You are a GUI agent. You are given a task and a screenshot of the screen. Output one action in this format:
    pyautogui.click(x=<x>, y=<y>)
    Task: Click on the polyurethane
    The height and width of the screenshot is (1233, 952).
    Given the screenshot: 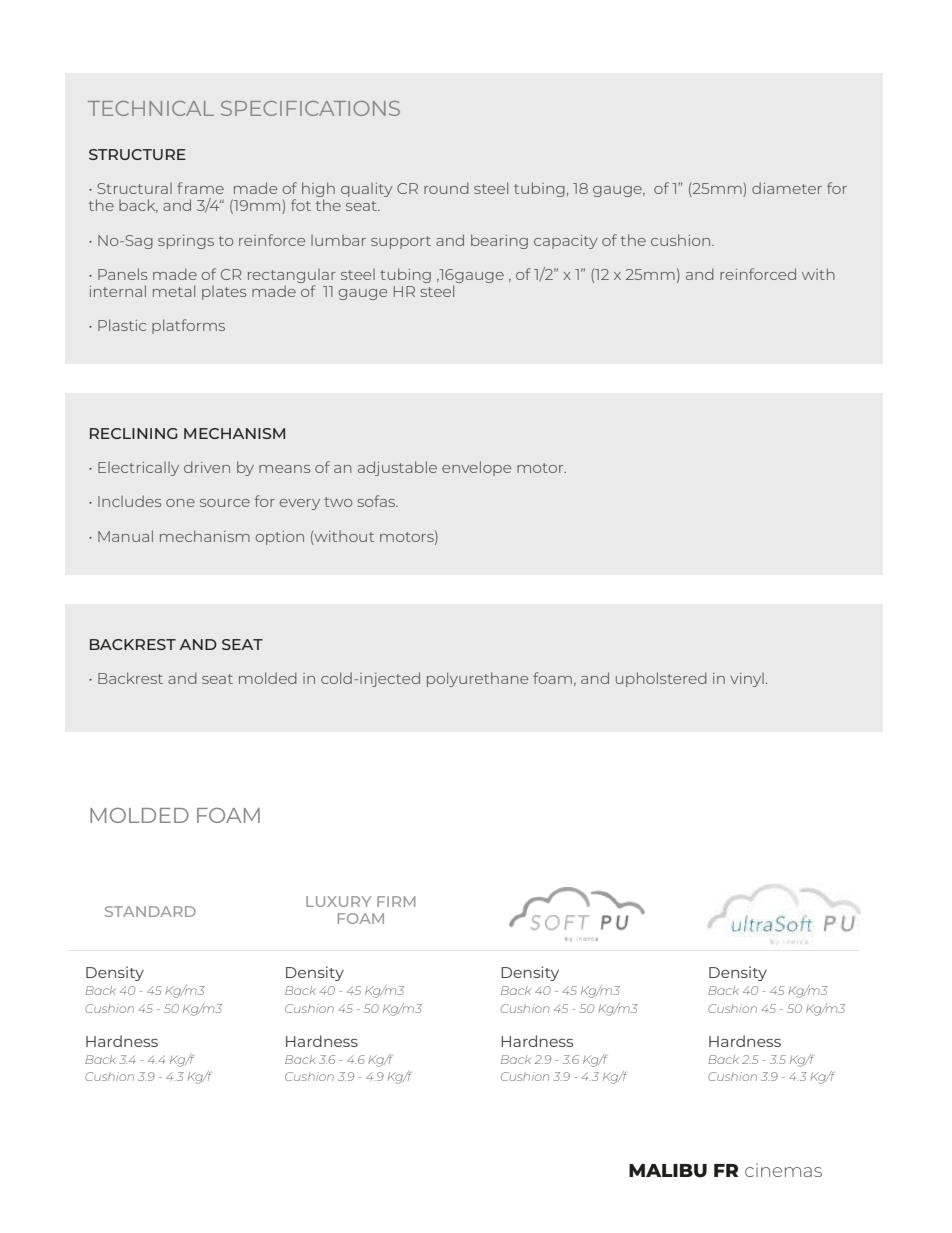 What is the action you would take?
    pyautogui.click(x=477, y=679)
